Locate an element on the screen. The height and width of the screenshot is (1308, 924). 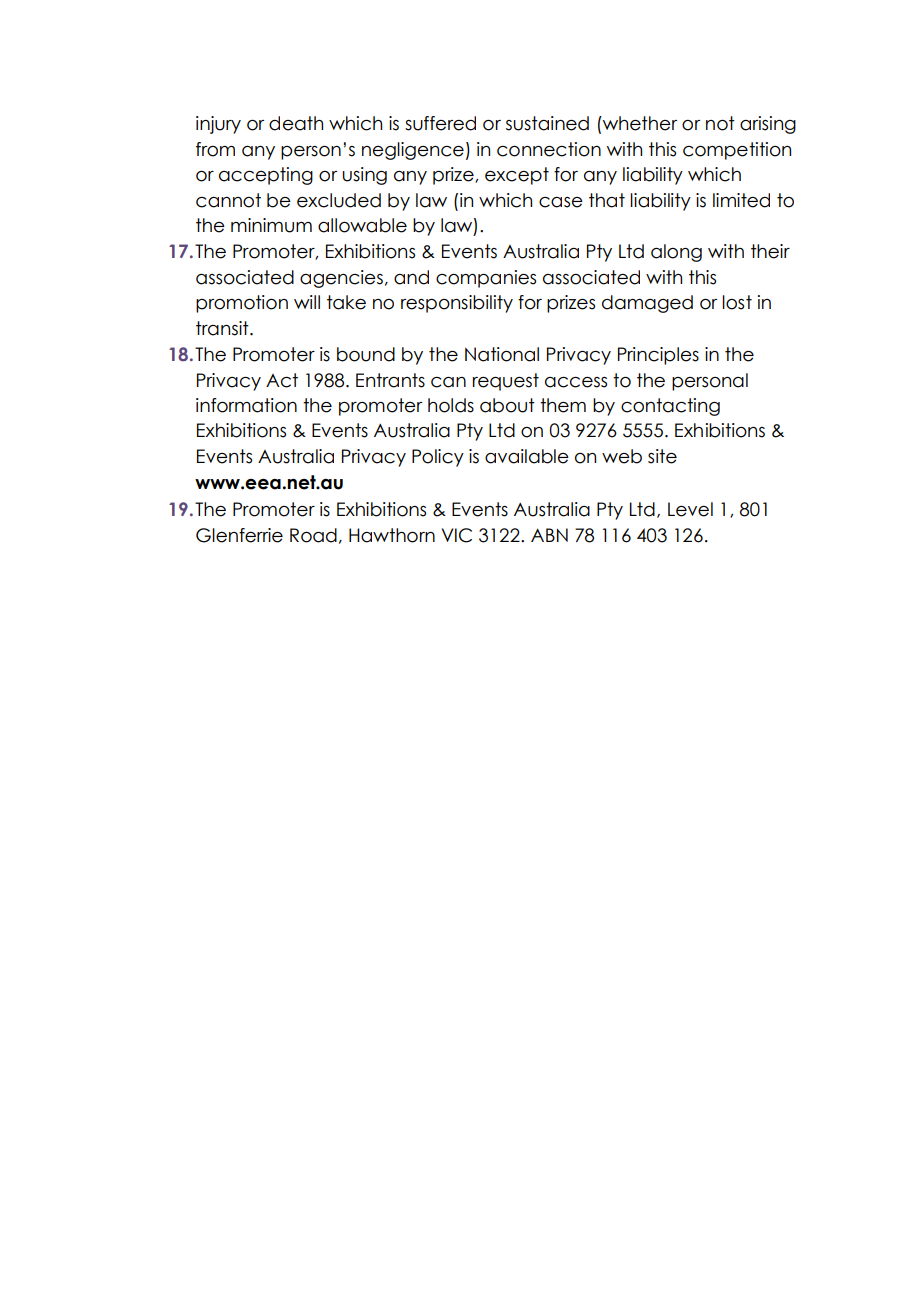
Road is located at coordinates (313, 535).
